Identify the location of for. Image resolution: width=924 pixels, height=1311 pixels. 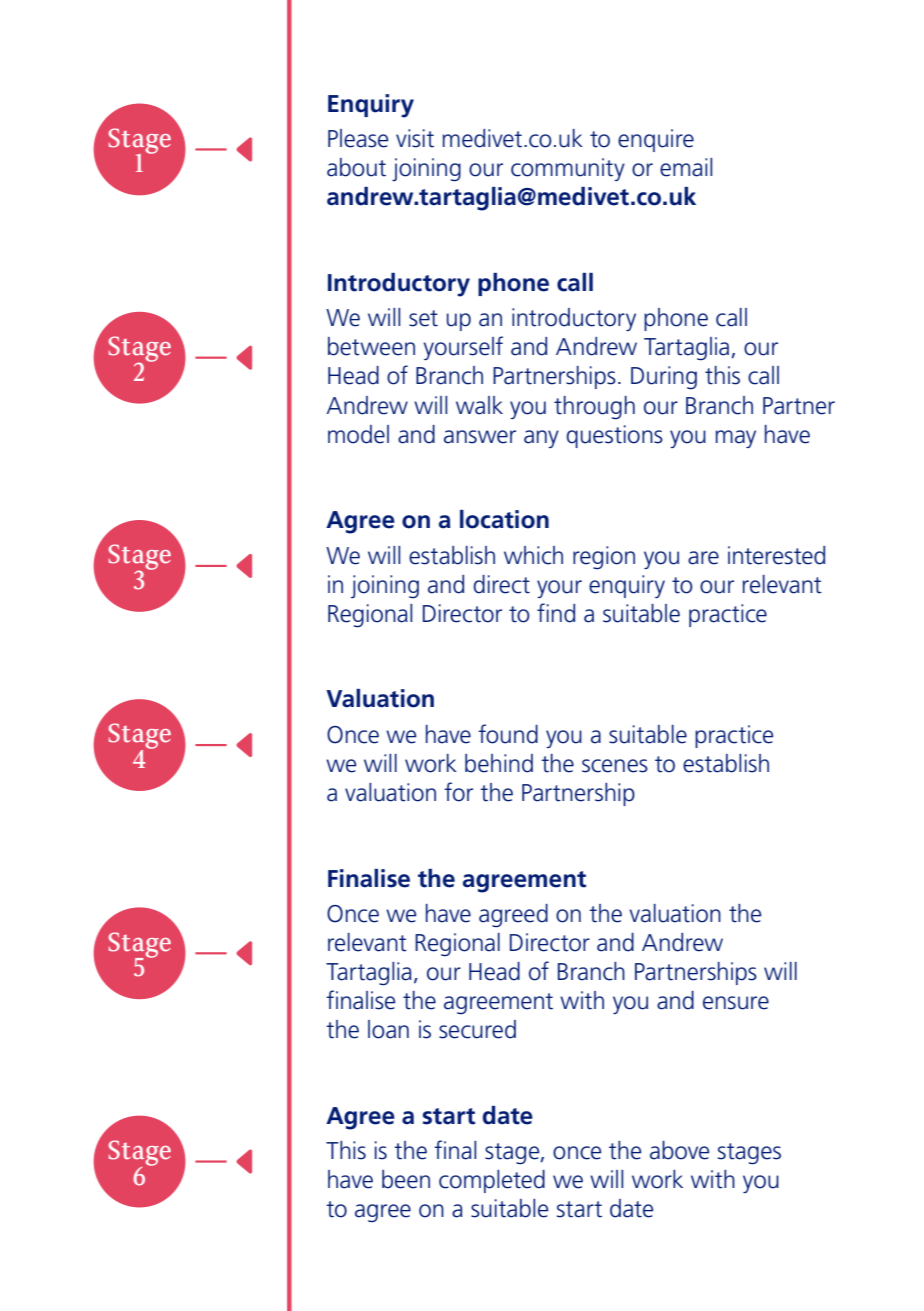
(458, 792).
